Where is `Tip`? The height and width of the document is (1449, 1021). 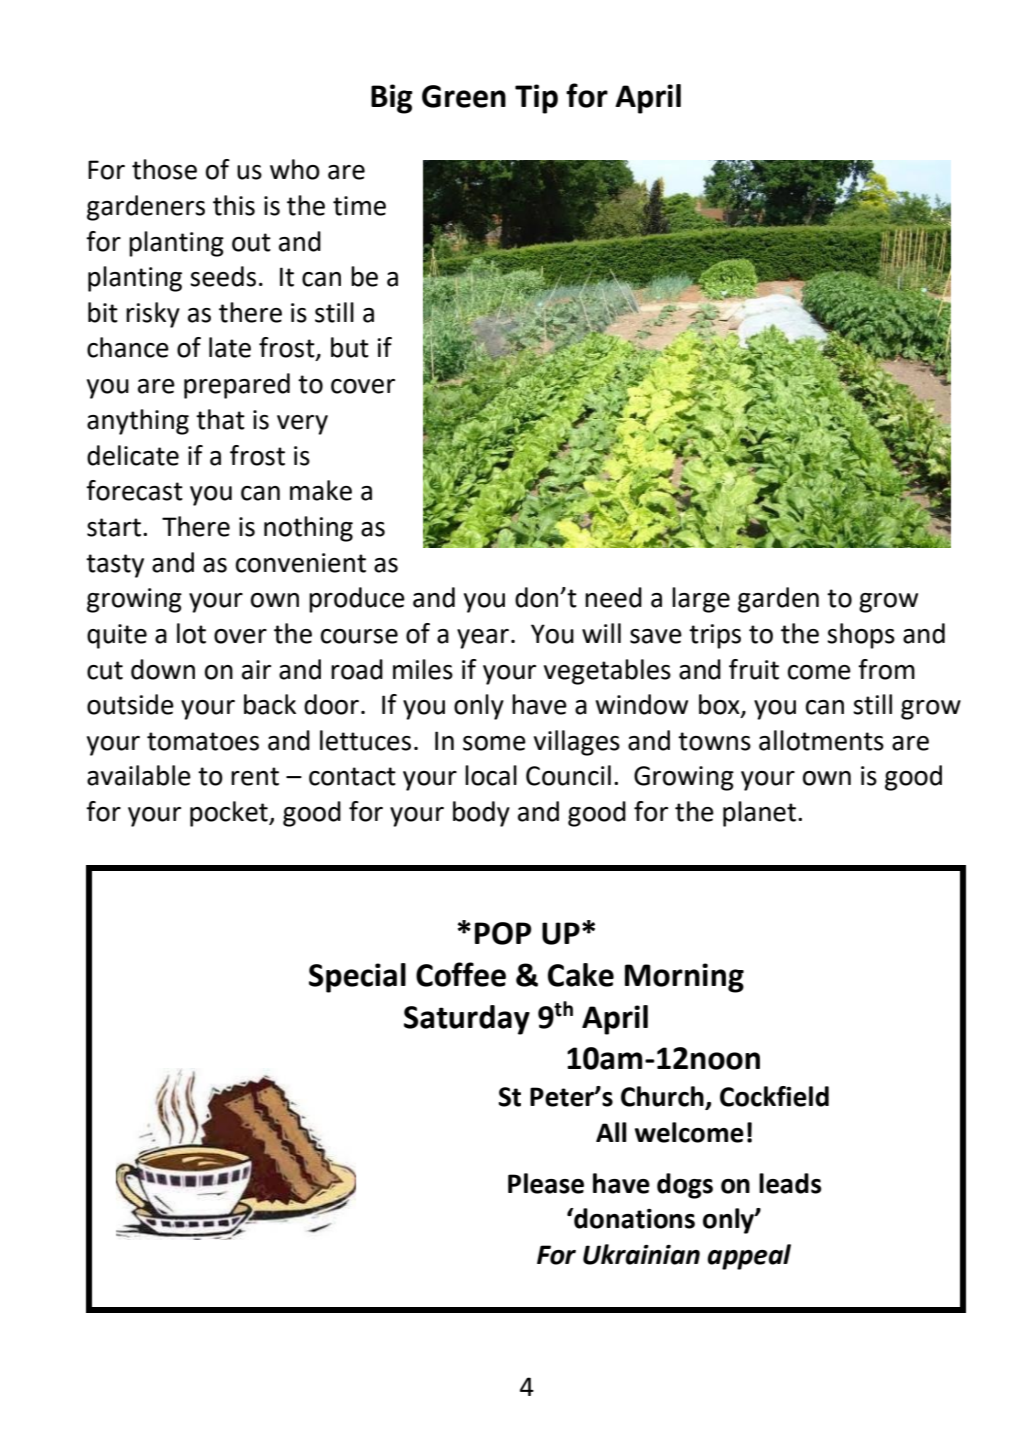 Tip is located at coordinates (536, 99).
